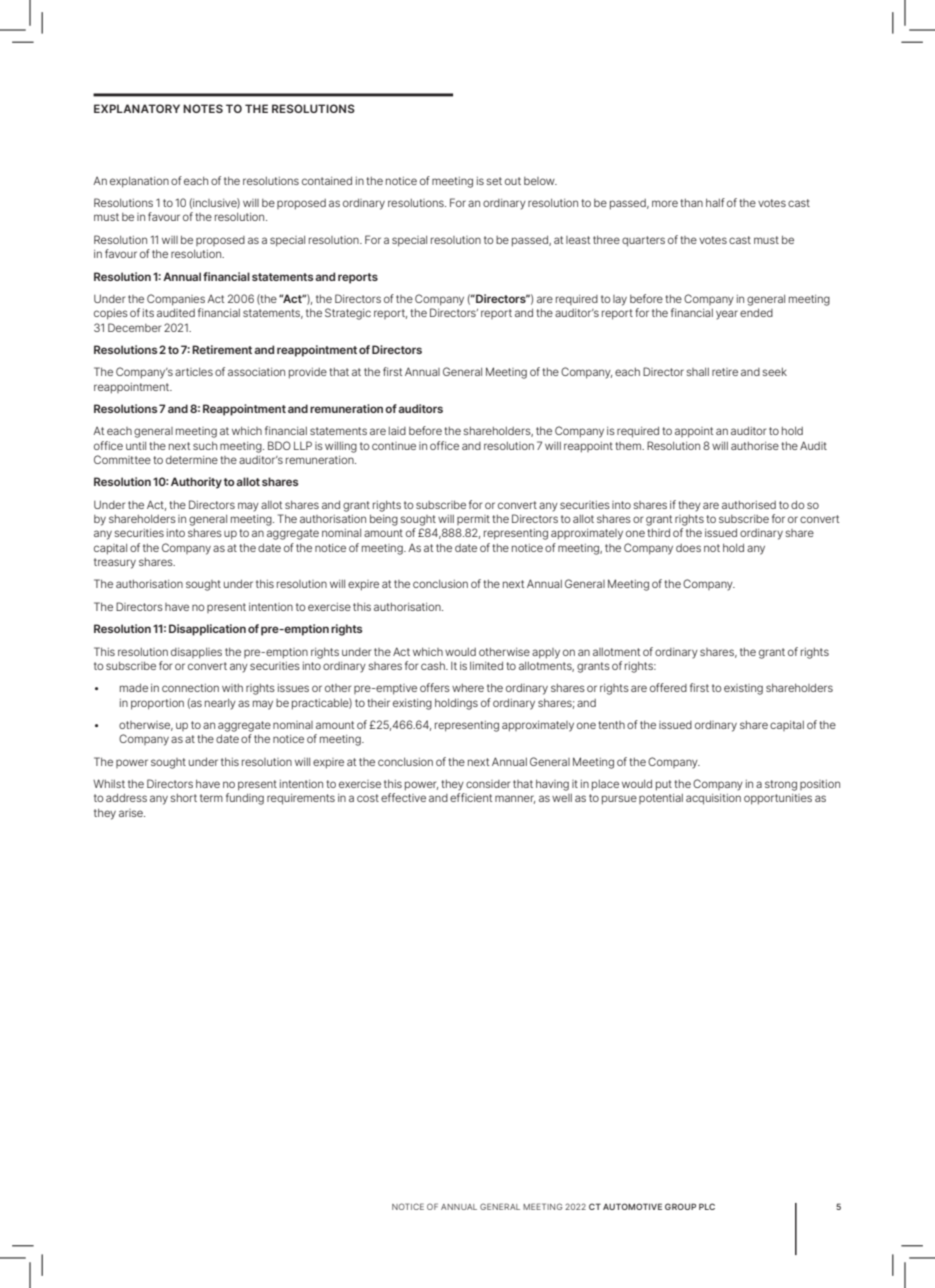  Describe the element at coordinates (715, 202) in the page. I see `half` at that location.
